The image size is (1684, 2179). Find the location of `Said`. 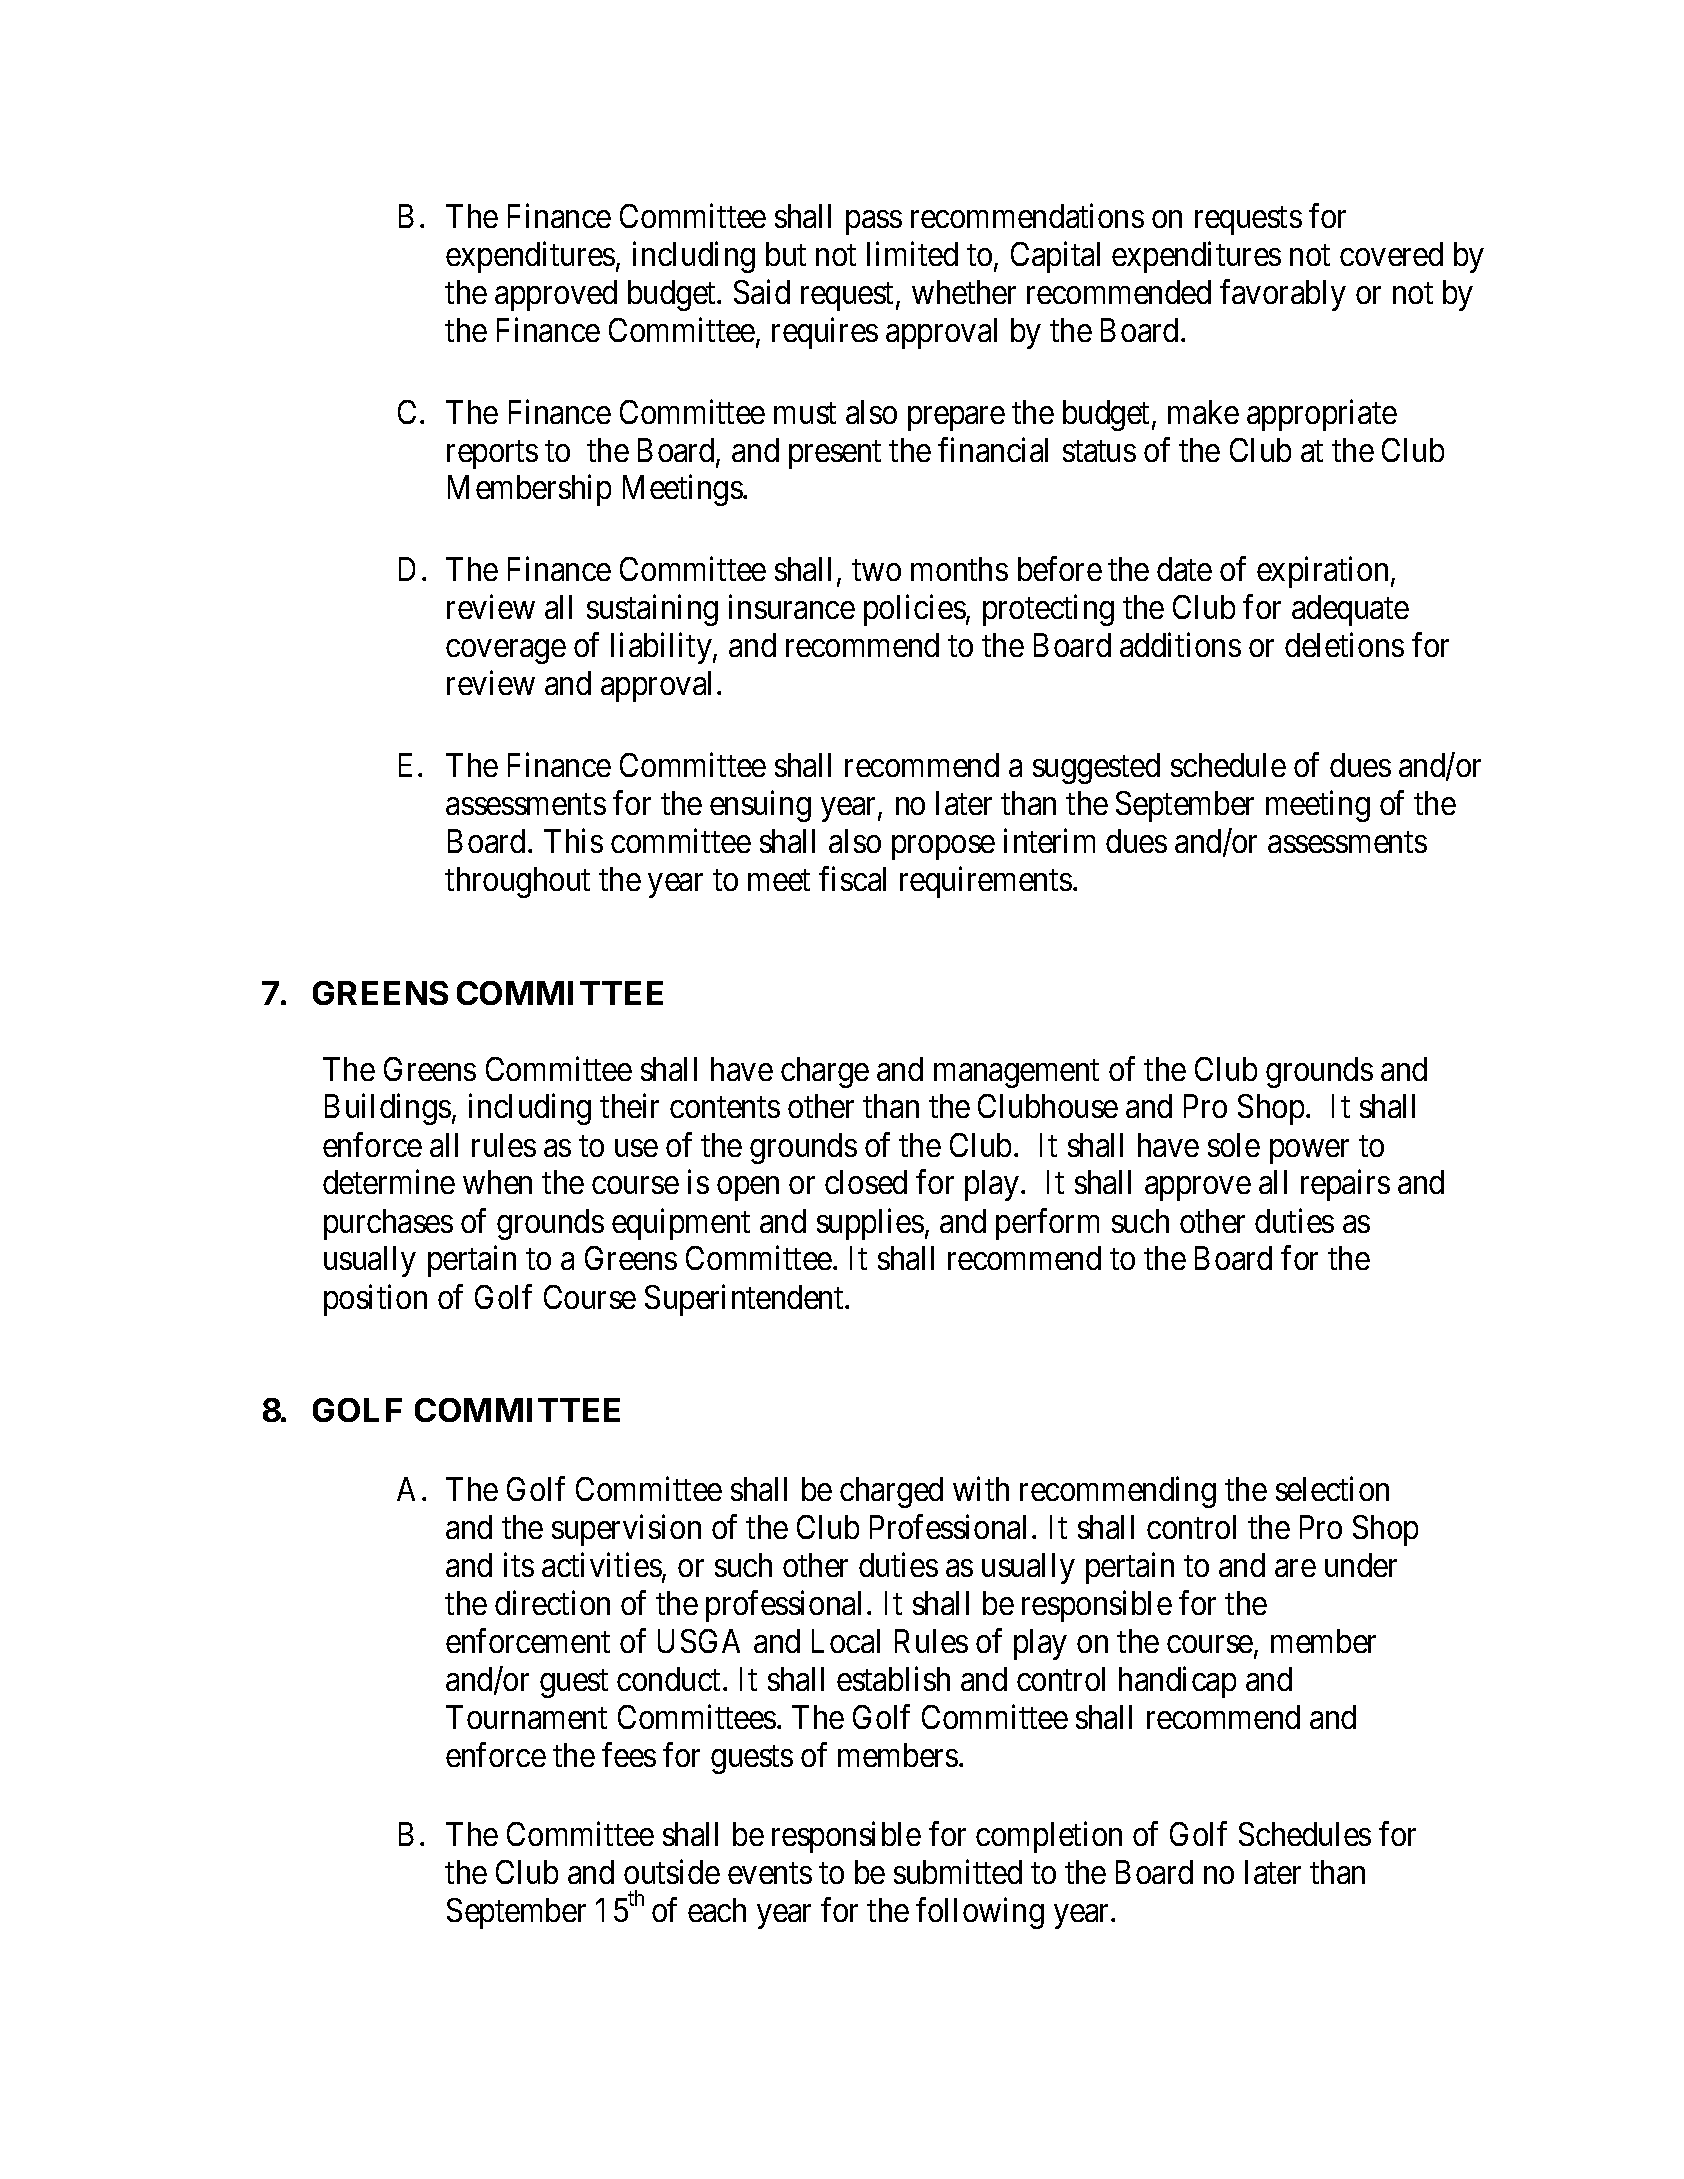

Said is located at coordinates (762, 291).
